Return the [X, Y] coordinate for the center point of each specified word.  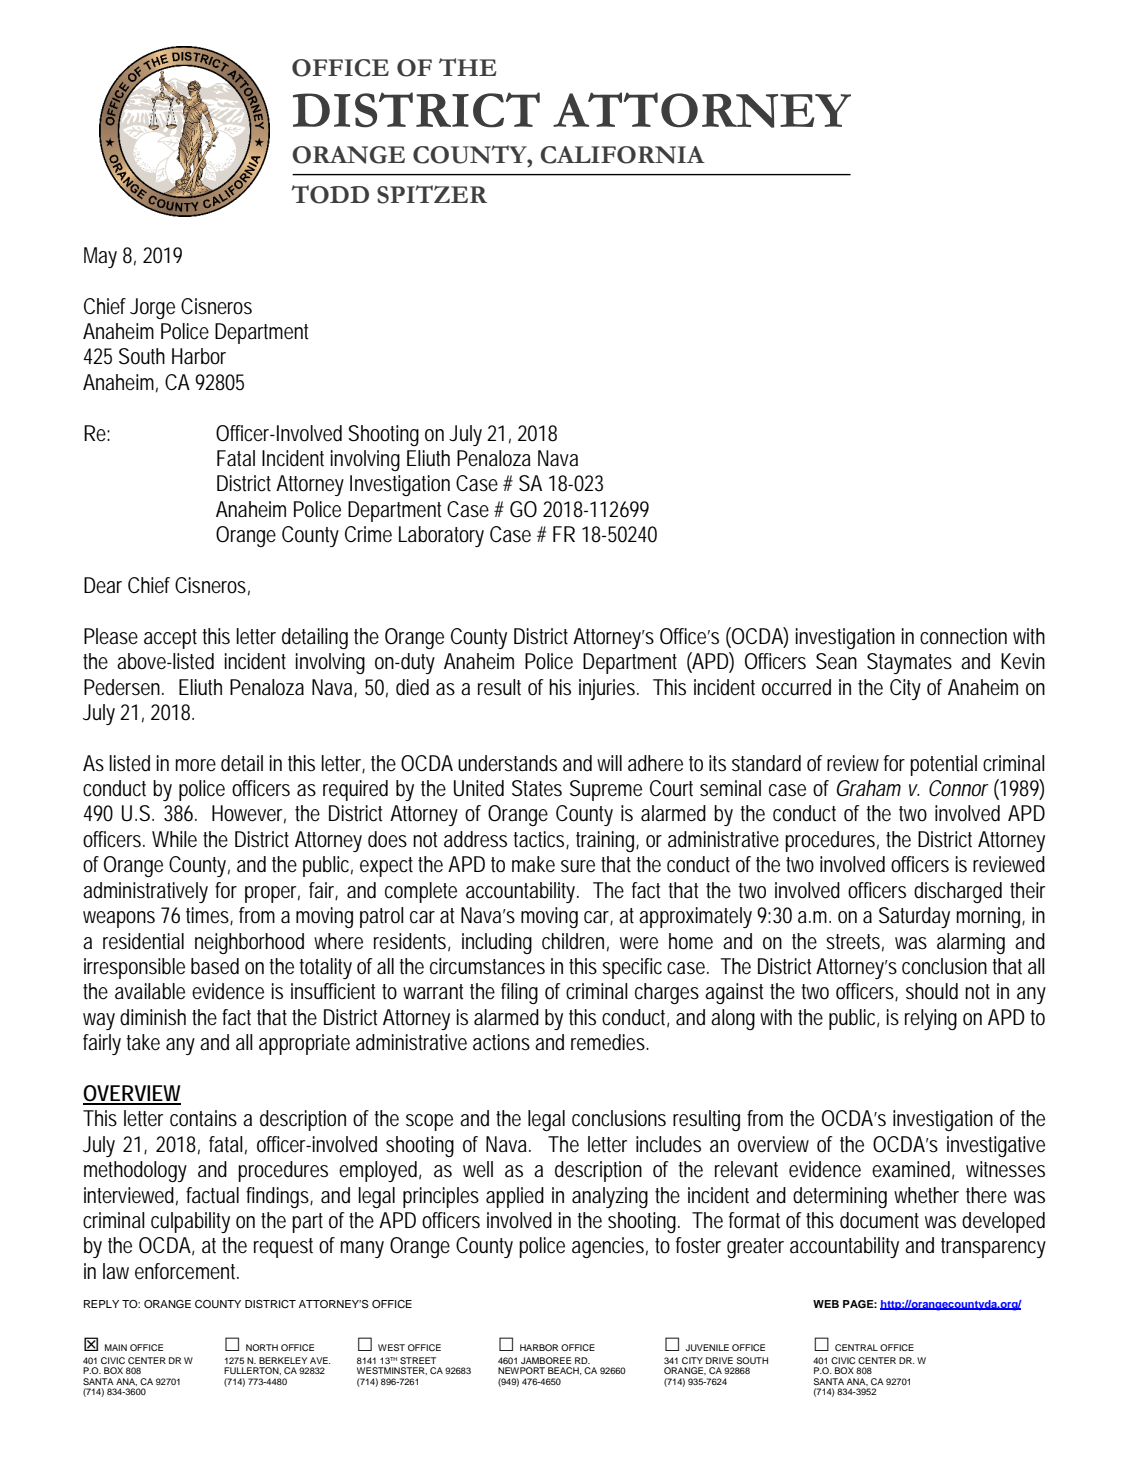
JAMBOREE [546, 1360]
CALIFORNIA [623, 155]
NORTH [262, 1347]
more [196, 765]
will [609, 763]
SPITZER [432, 194]
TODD [330, 194]
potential [943, 765]
